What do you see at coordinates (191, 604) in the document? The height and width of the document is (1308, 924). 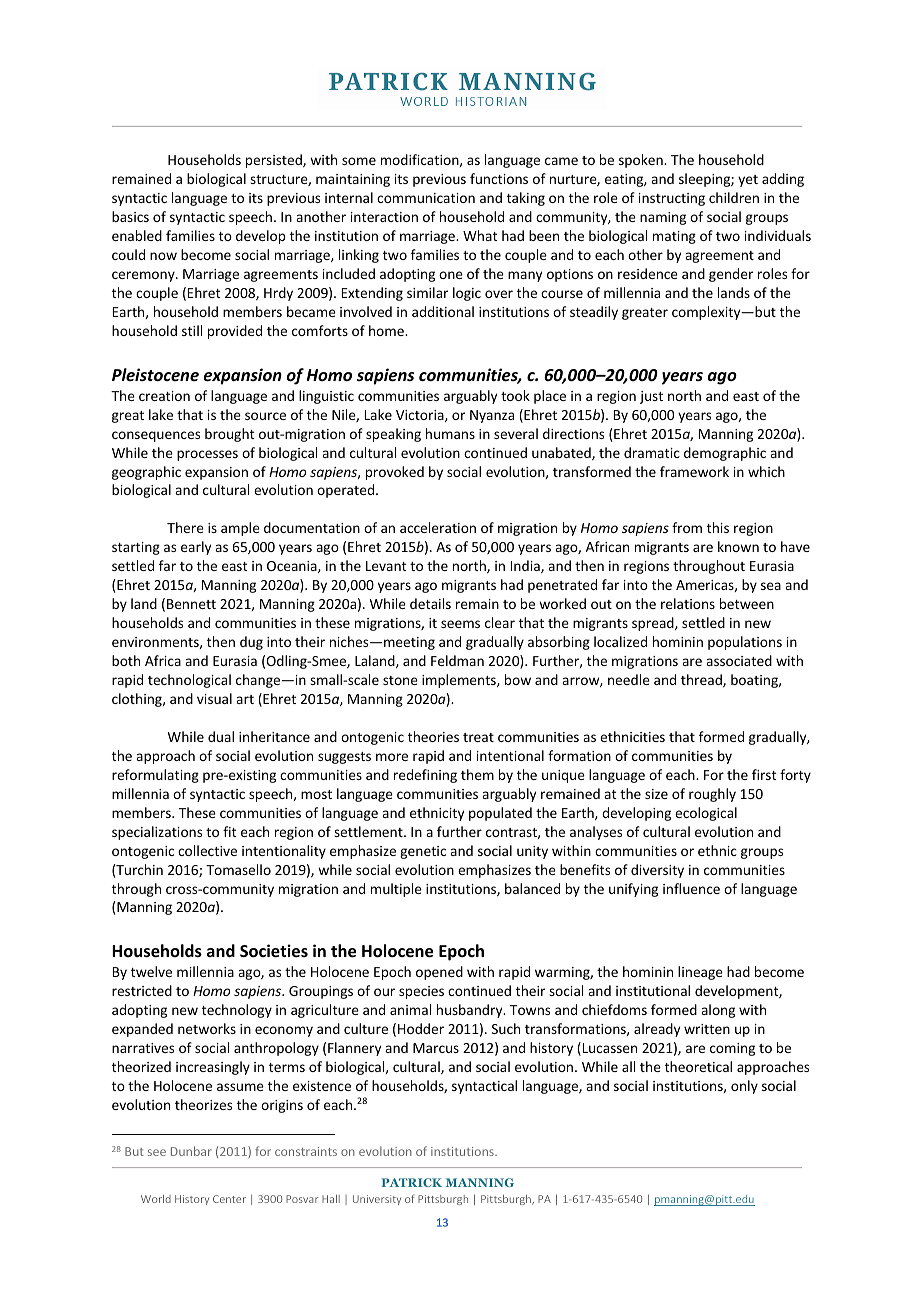 I see `Bennett` at bounding box center [191, 604].
